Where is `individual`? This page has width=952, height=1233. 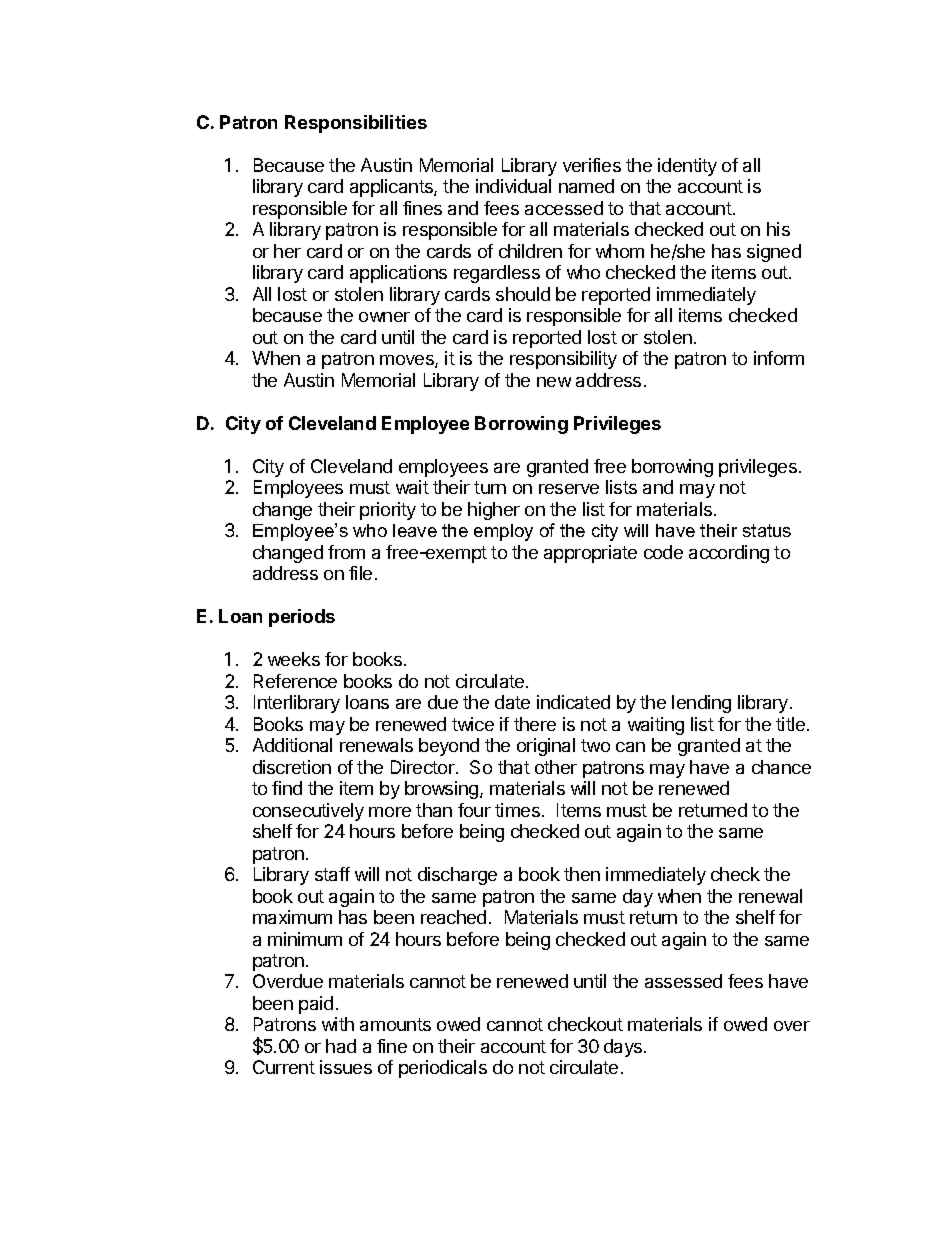 individual is located at coordinates (513, 186).
